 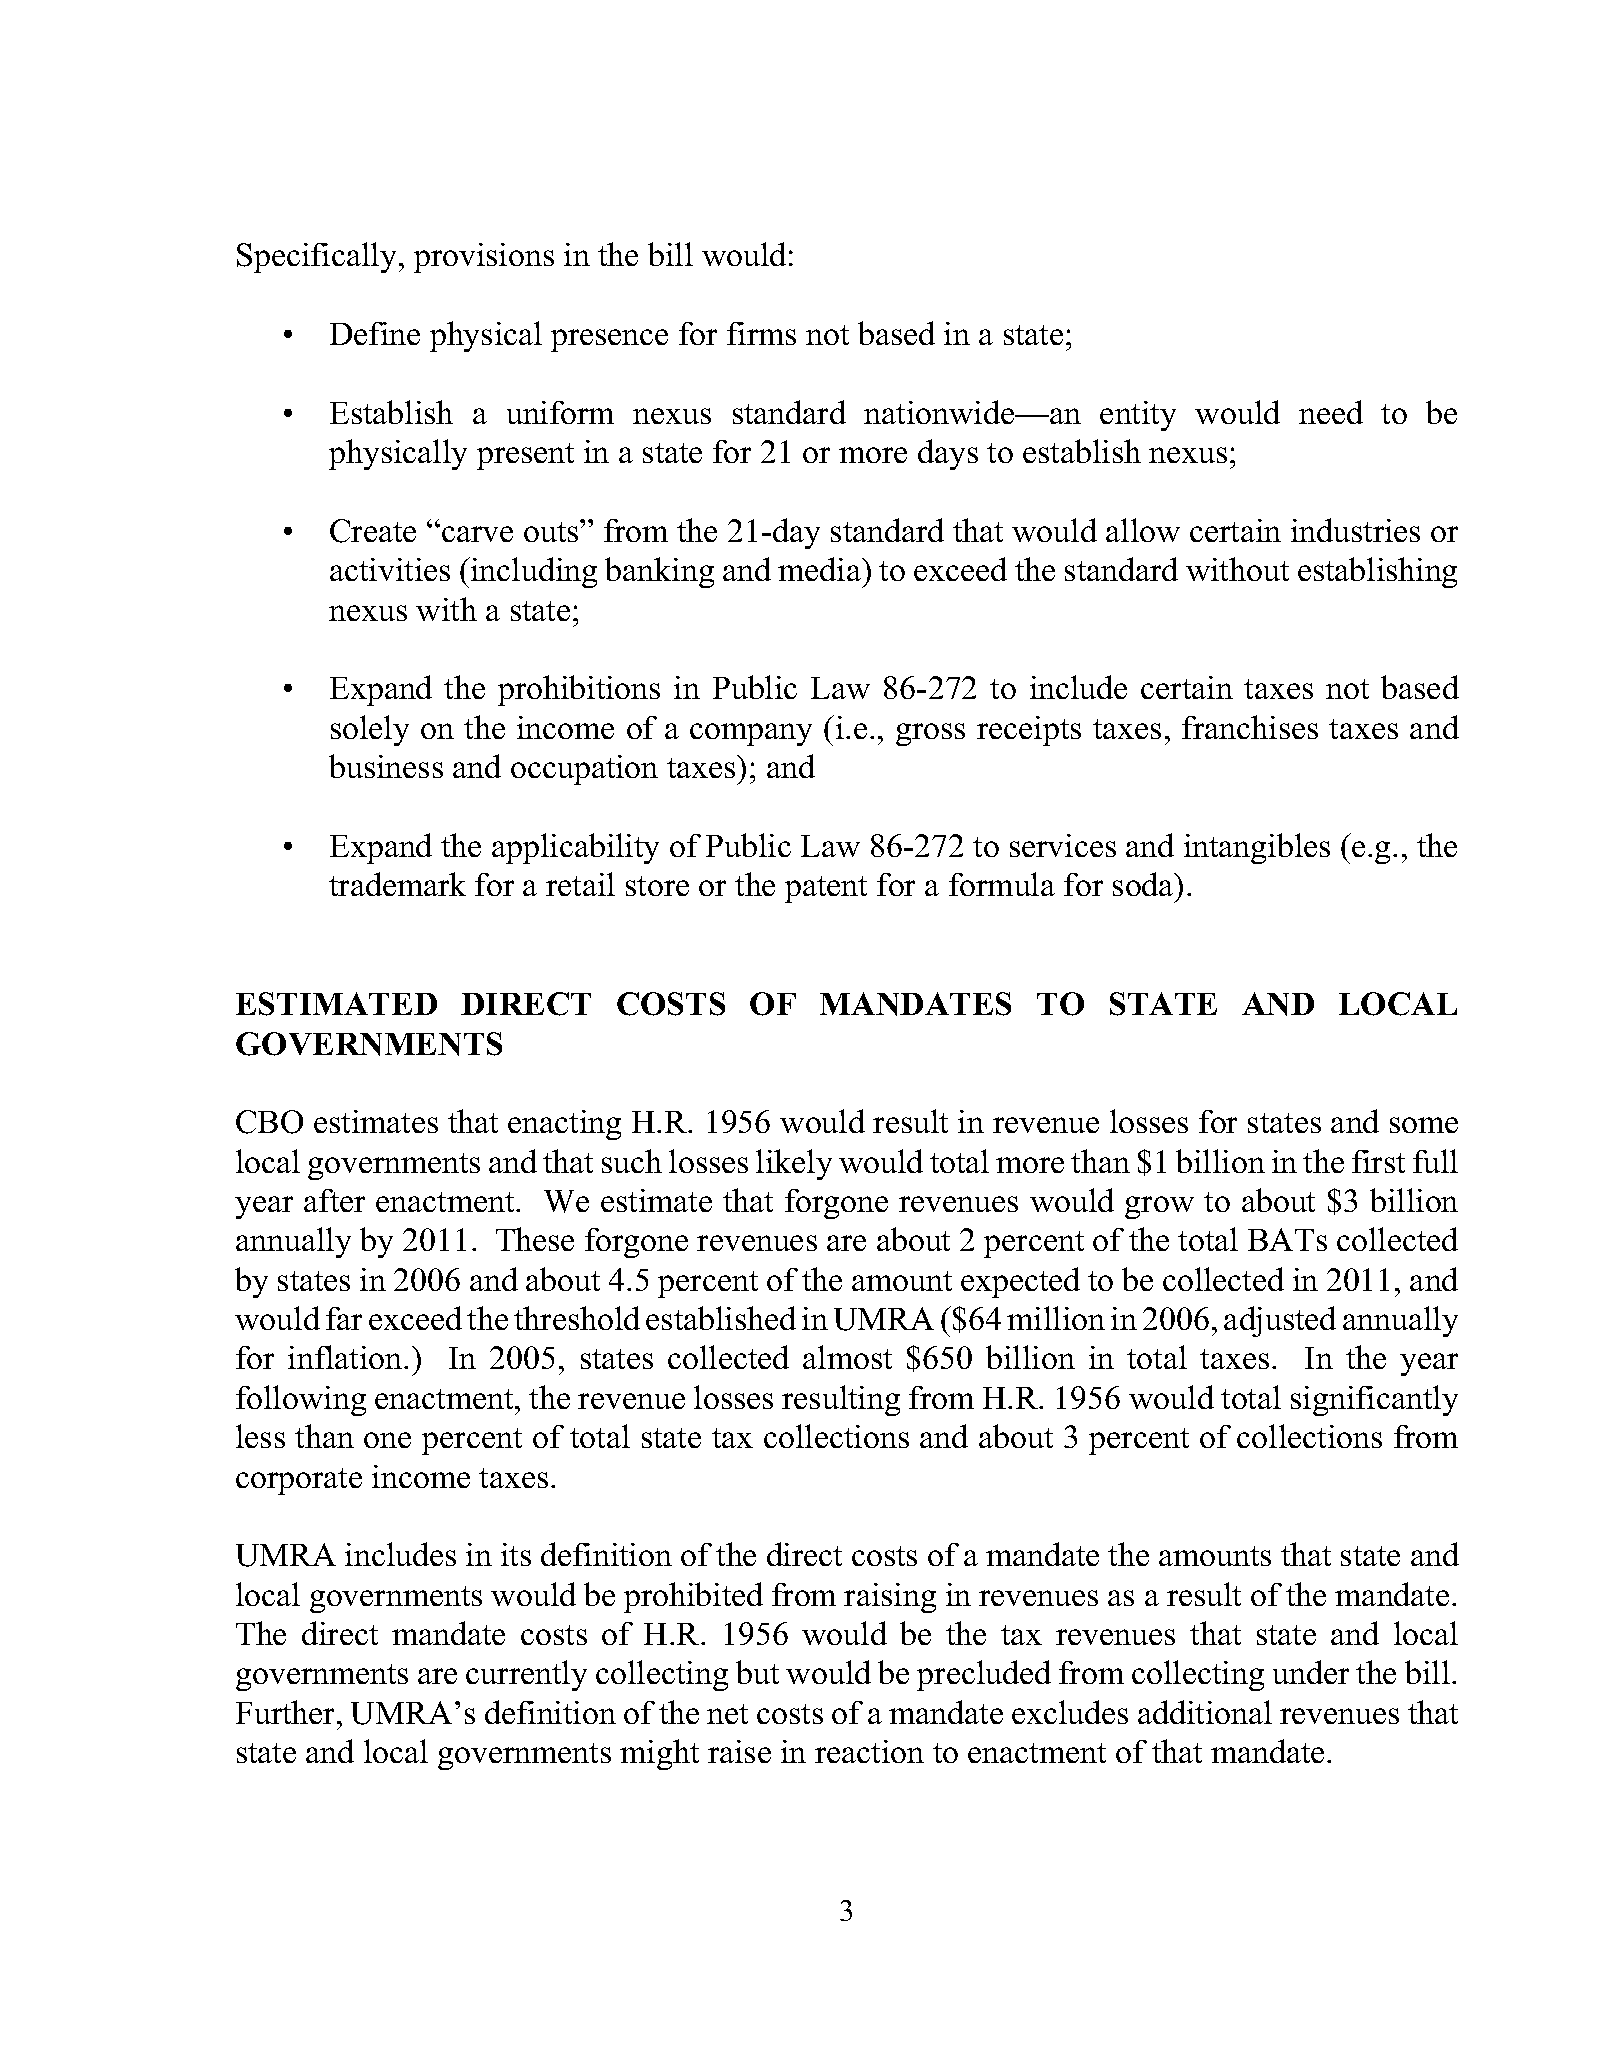 I want to click on need, so click(x=1331, y=412).
